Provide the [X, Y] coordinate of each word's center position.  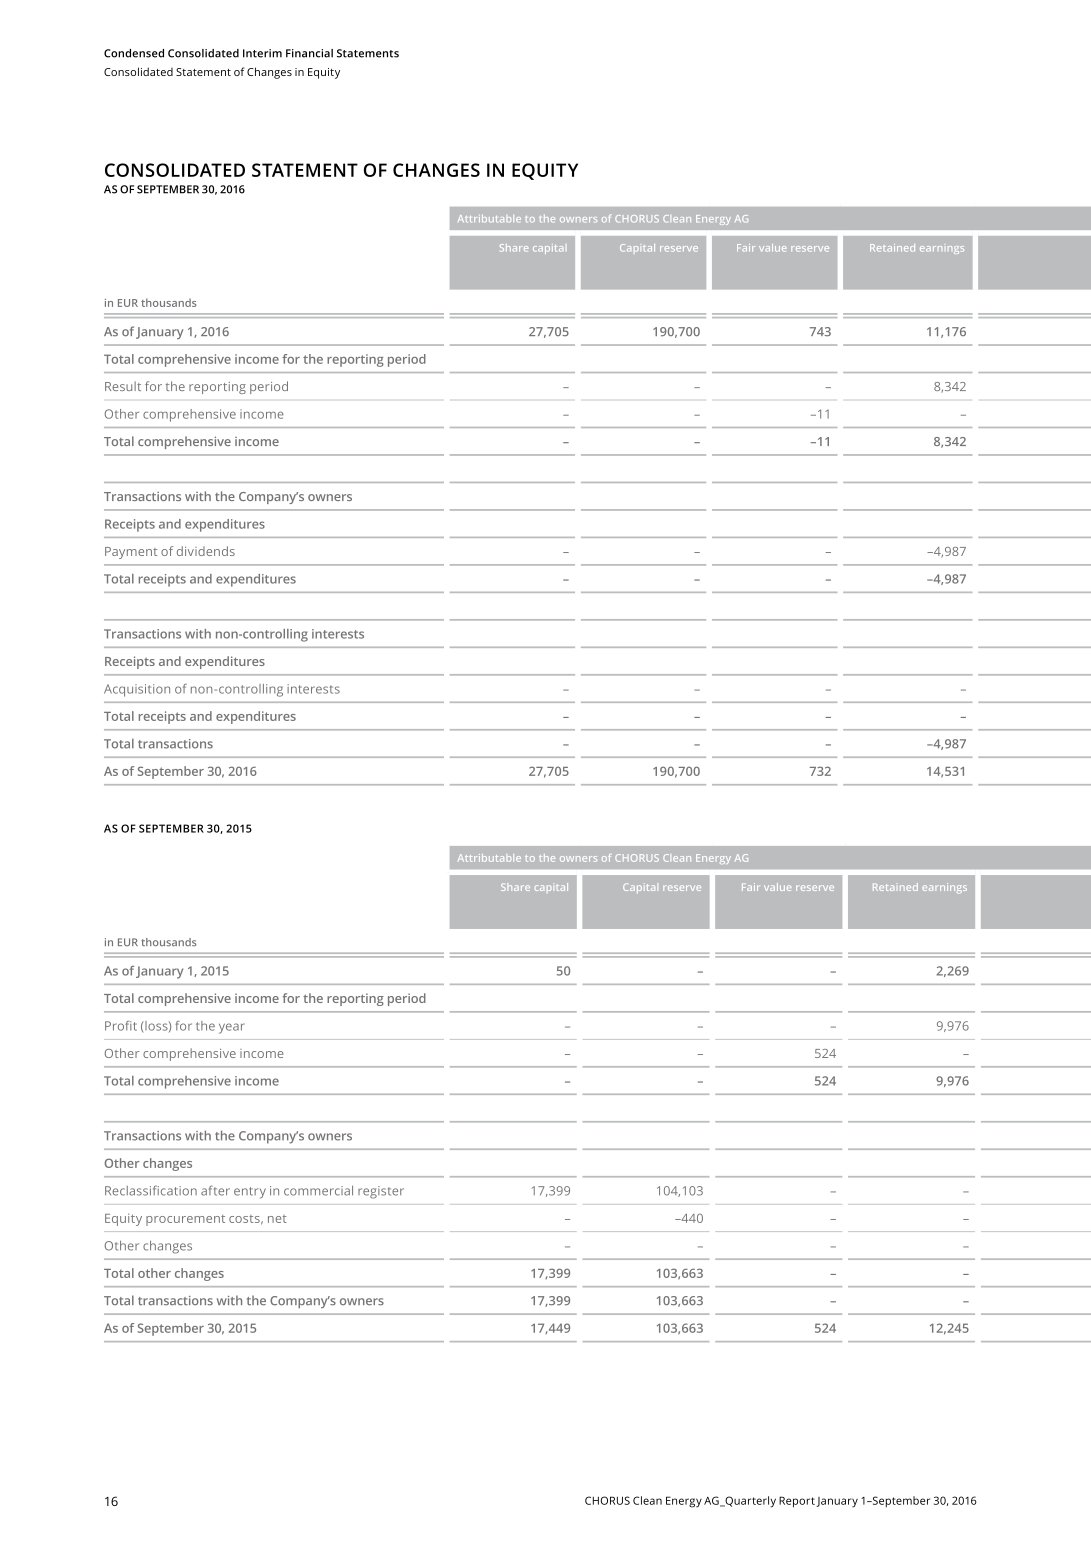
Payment [131, 553]
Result [123, 386]
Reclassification [151, 1190]
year [232, 1028]
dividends [206, 551]
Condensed [134, 53]
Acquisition [137, 690]
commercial [318, 1191]
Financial [309, 53]
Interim [262, 53]
